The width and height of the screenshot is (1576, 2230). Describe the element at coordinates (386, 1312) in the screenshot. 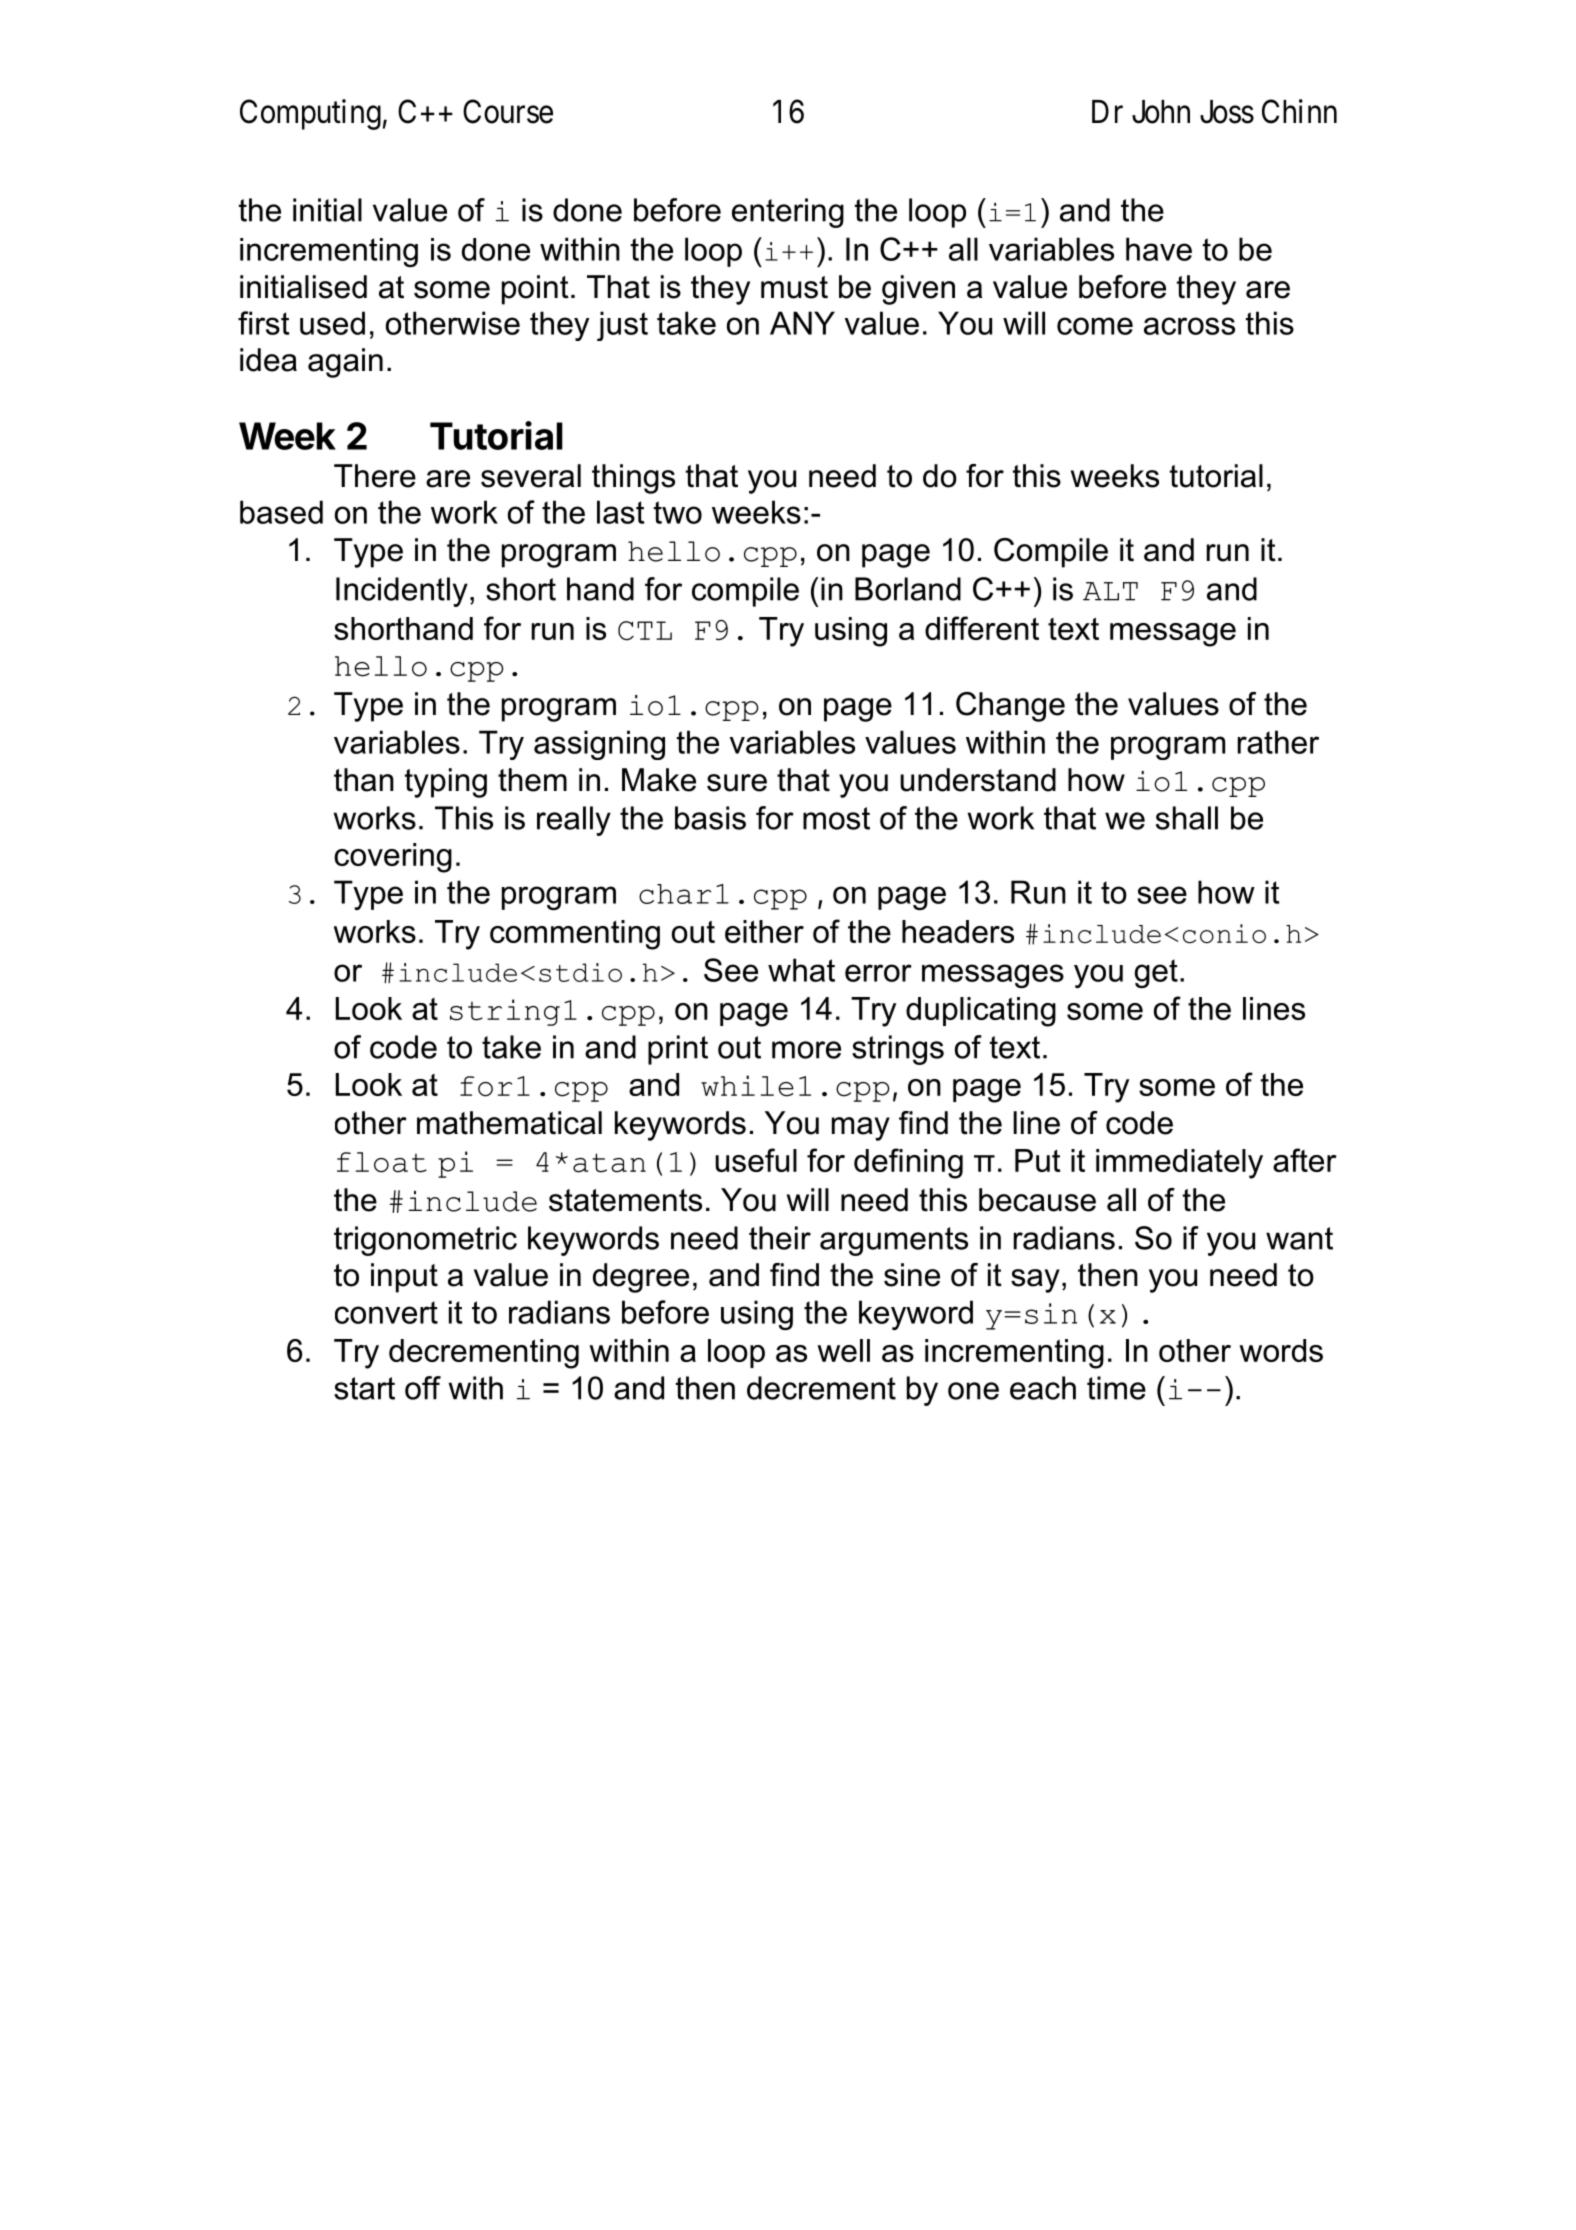

I see `convert` at that location.
